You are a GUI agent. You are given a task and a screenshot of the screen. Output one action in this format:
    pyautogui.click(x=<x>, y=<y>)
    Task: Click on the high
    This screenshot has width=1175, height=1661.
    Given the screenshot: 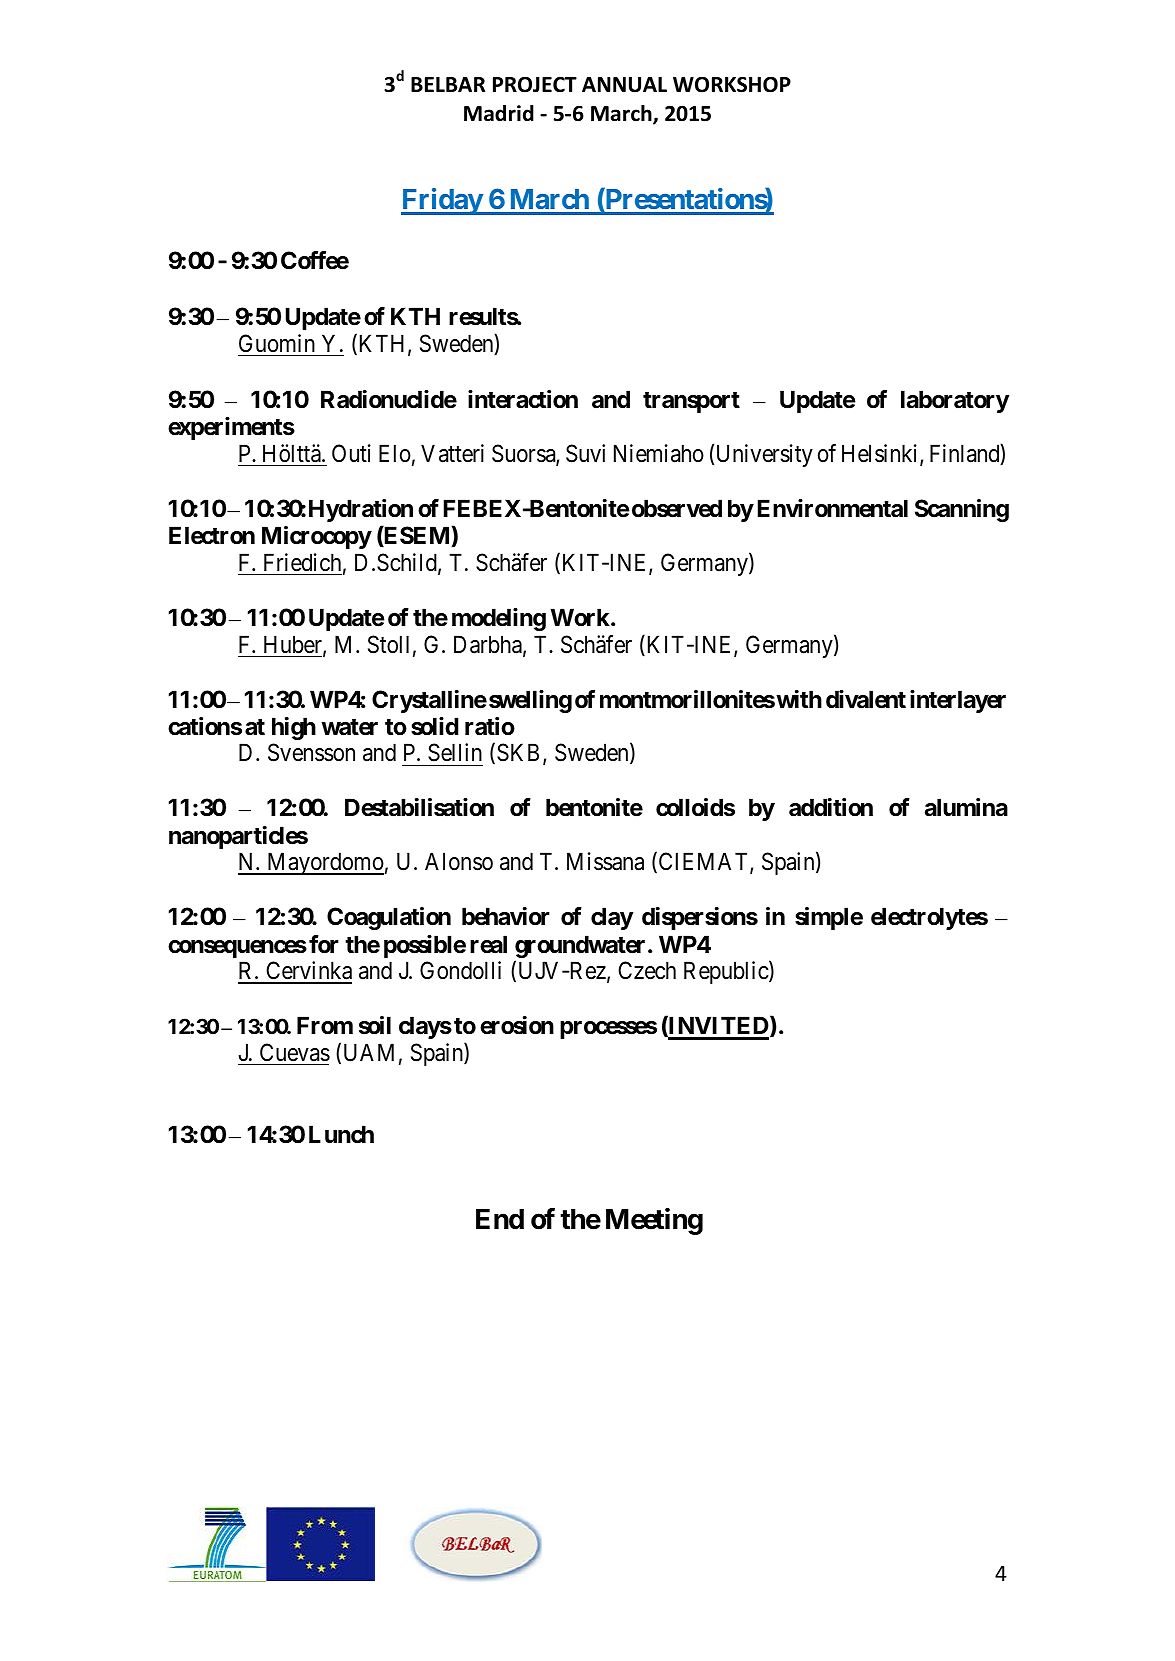 What is the action you would take?
    pyautogui.click(x=294, y=728)
